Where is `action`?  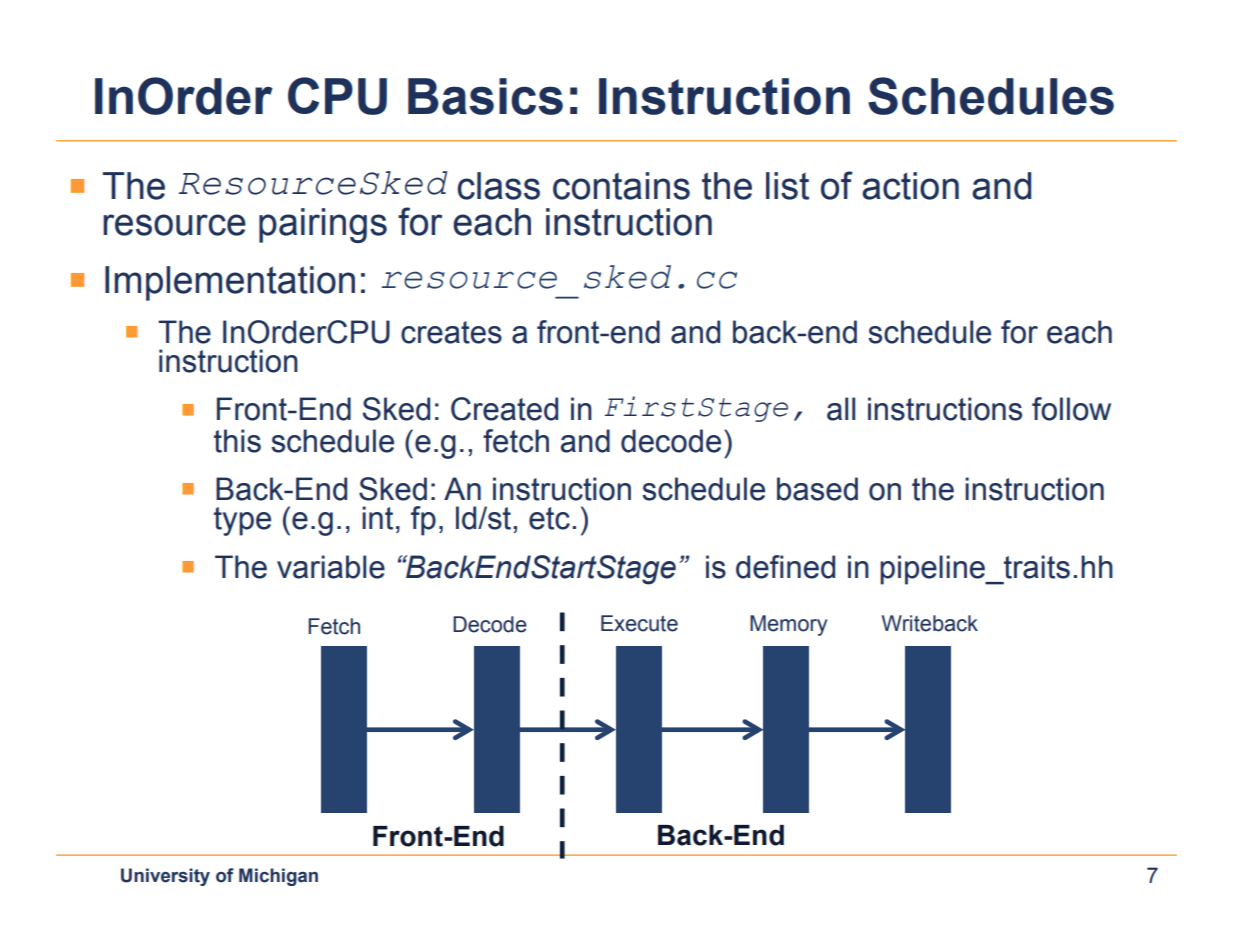
action is located at coordinates (910, 186).
